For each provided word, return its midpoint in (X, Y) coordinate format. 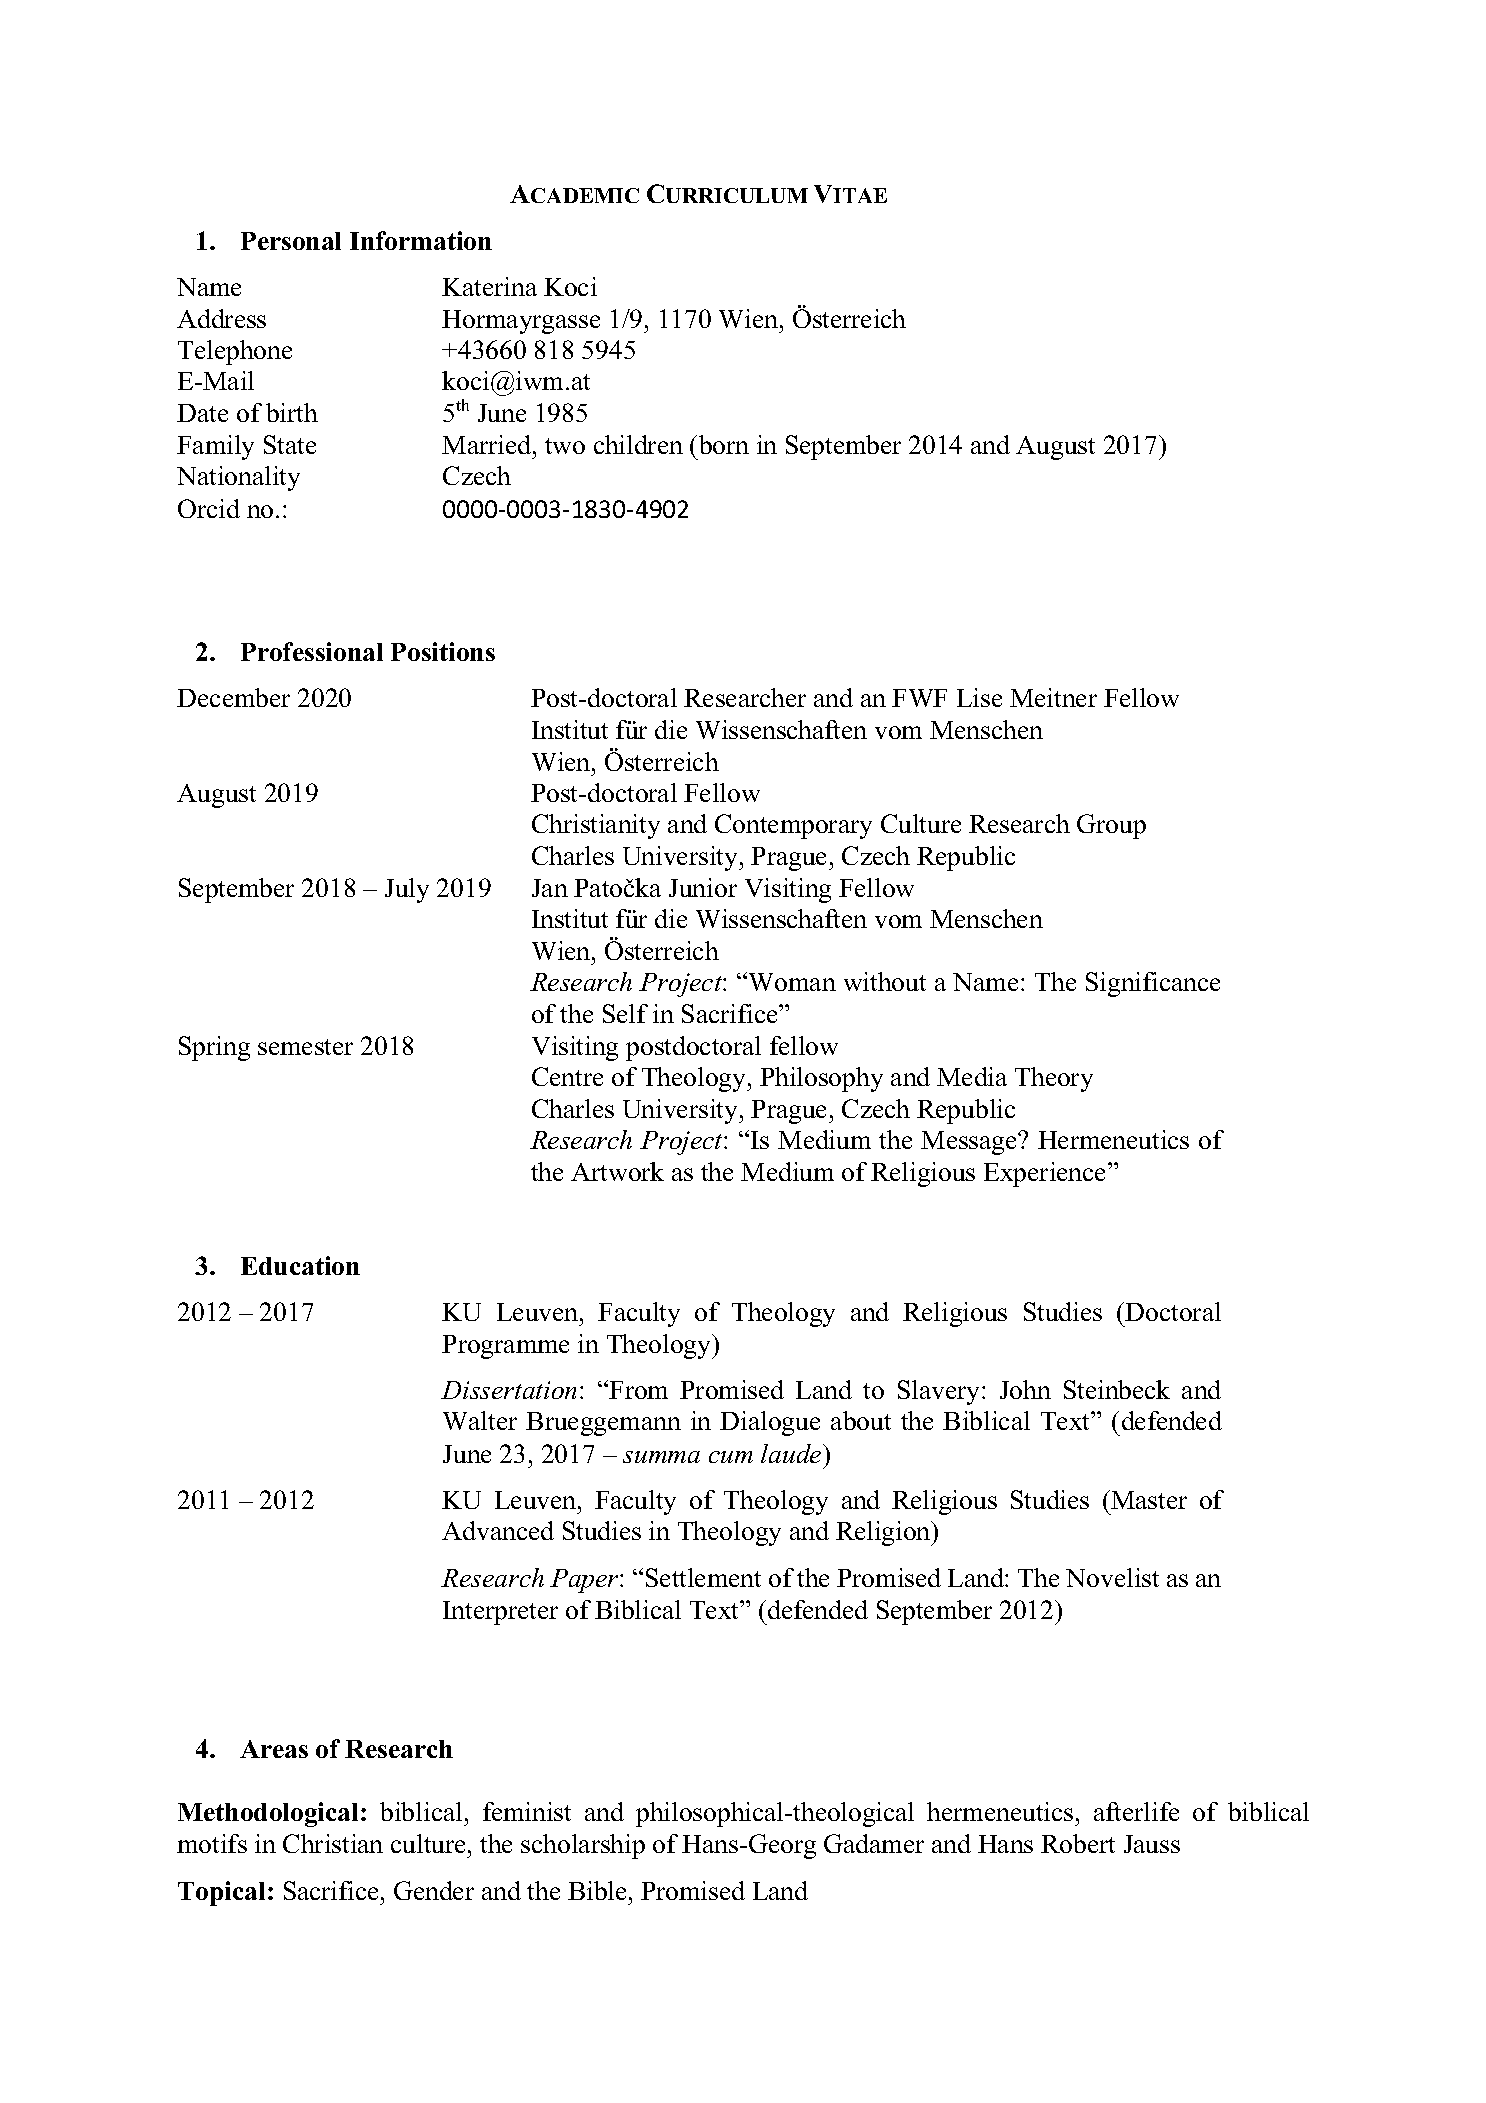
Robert (1078, 1843)
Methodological (268, 1814)
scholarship (583, 1846)
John (1025, 1389)
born (724, 444)
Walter (480, 1420)
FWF (919, 698)
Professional (312, 651)
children (638, 444)
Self (625, 1013)
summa (661, 1457)
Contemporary (793, 826)
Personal (291, 241)
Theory (1054, 1079)
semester (305, 1047)
